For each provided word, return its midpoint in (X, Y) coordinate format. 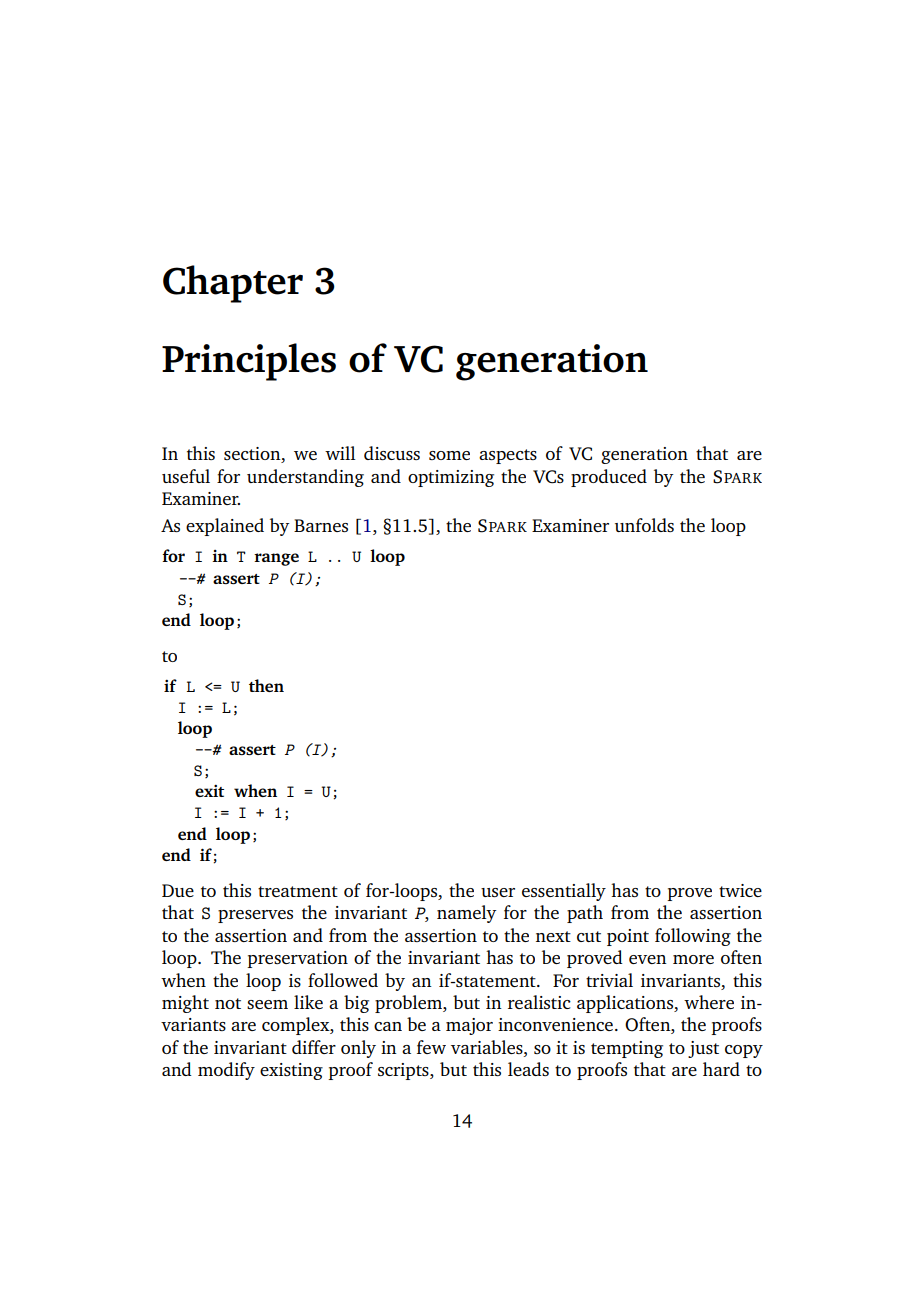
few (431, 1047)
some (449, 455)
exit (209, 791)
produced (609, 478)
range (276, 559)
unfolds (644, 525)
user (498, 892)
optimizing (451, 478)
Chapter (233, 284)
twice (740, 890)
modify (226, 1071)
